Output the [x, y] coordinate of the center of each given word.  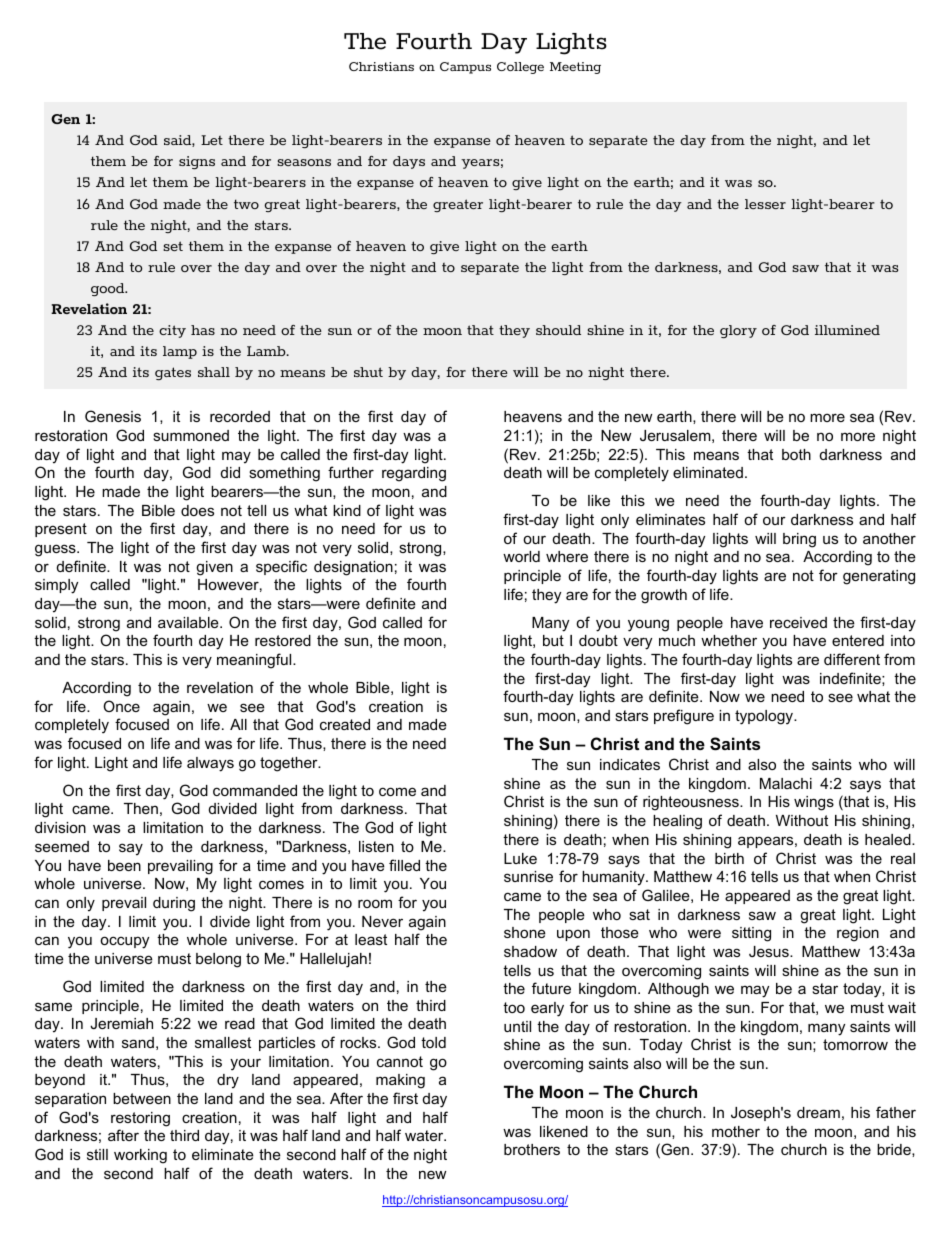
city [172, 331]
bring [799, 540]
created [345, 724]
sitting [751, 934]
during [174, 904]
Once [121, 706]
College [520, 68]
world [521, 556]
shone [525, 932]
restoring [140, 1119]
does [197, 510]
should [558, 330]
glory [738, 331]
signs [197, 162]
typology [765, 717]
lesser [765, 204]
